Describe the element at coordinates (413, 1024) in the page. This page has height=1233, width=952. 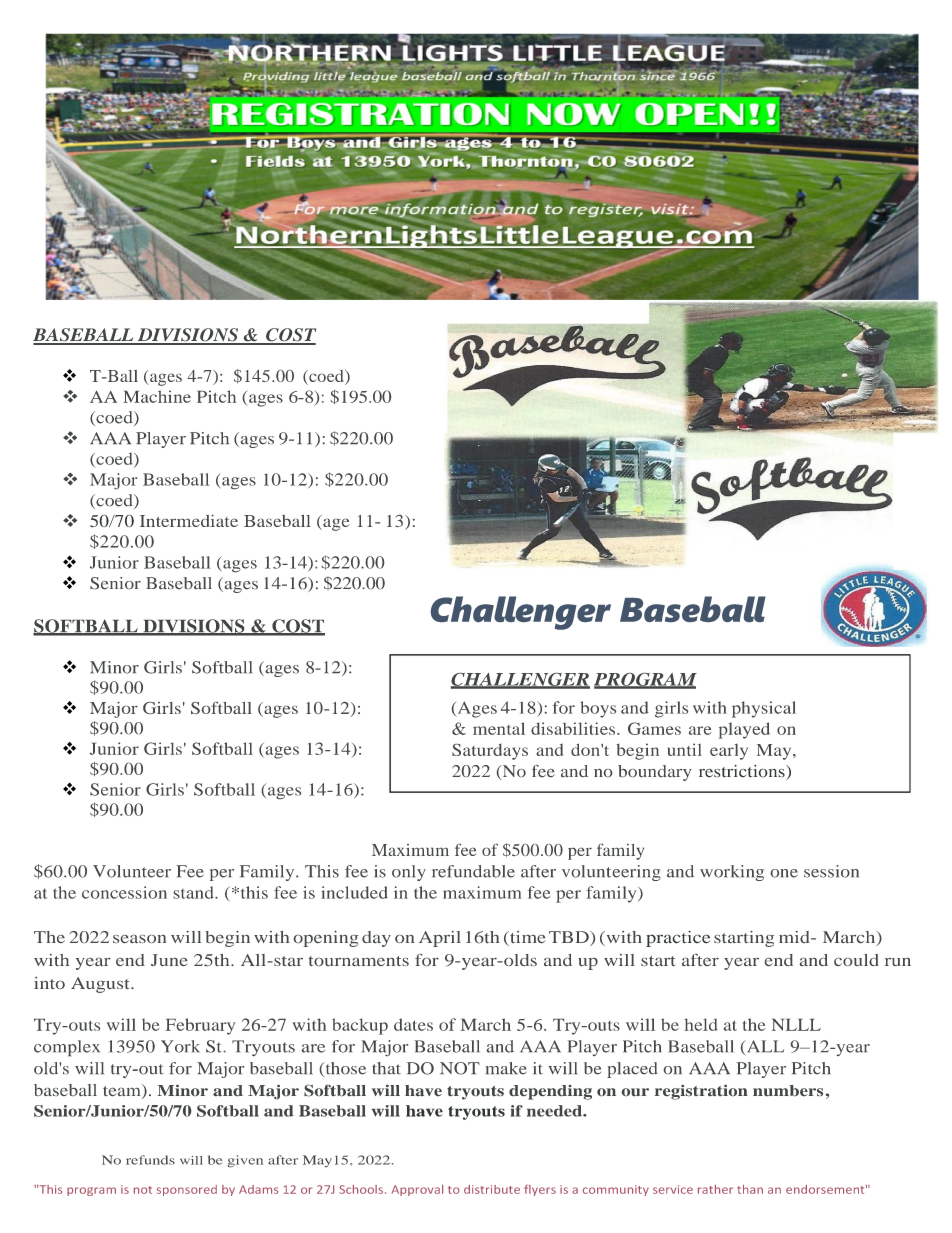
I see `dates` at that location.
